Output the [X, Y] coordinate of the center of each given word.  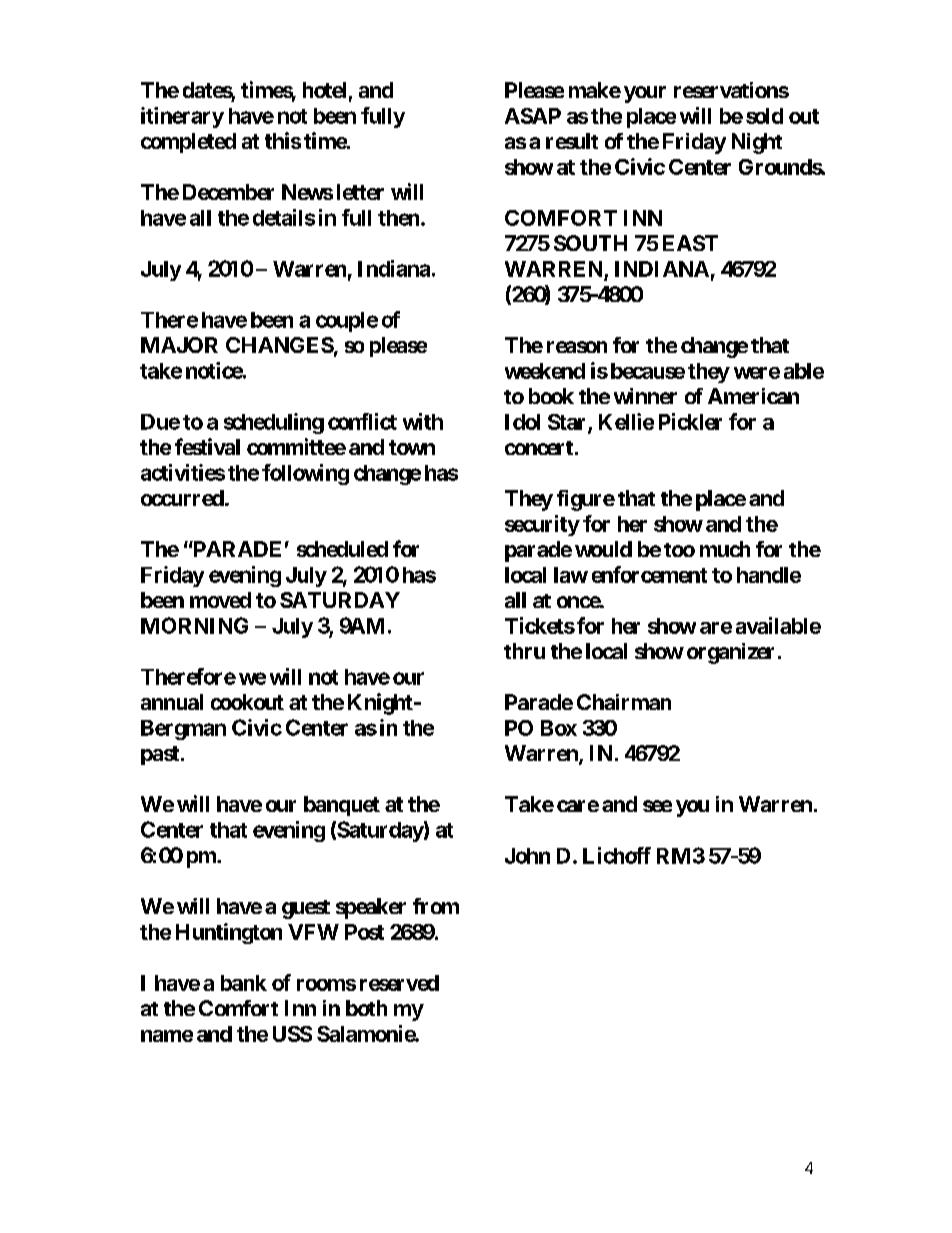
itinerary [182, 117]
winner [645, 396]
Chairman [624, 702]
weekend [545, 371]
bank [244, 983]
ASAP [533, 116]
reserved [399, 983]
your [645, 94]
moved [220, 600]
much [725, 549]
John [527, 856]
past [160, 755]
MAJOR [179, 345]
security [542, 525]
